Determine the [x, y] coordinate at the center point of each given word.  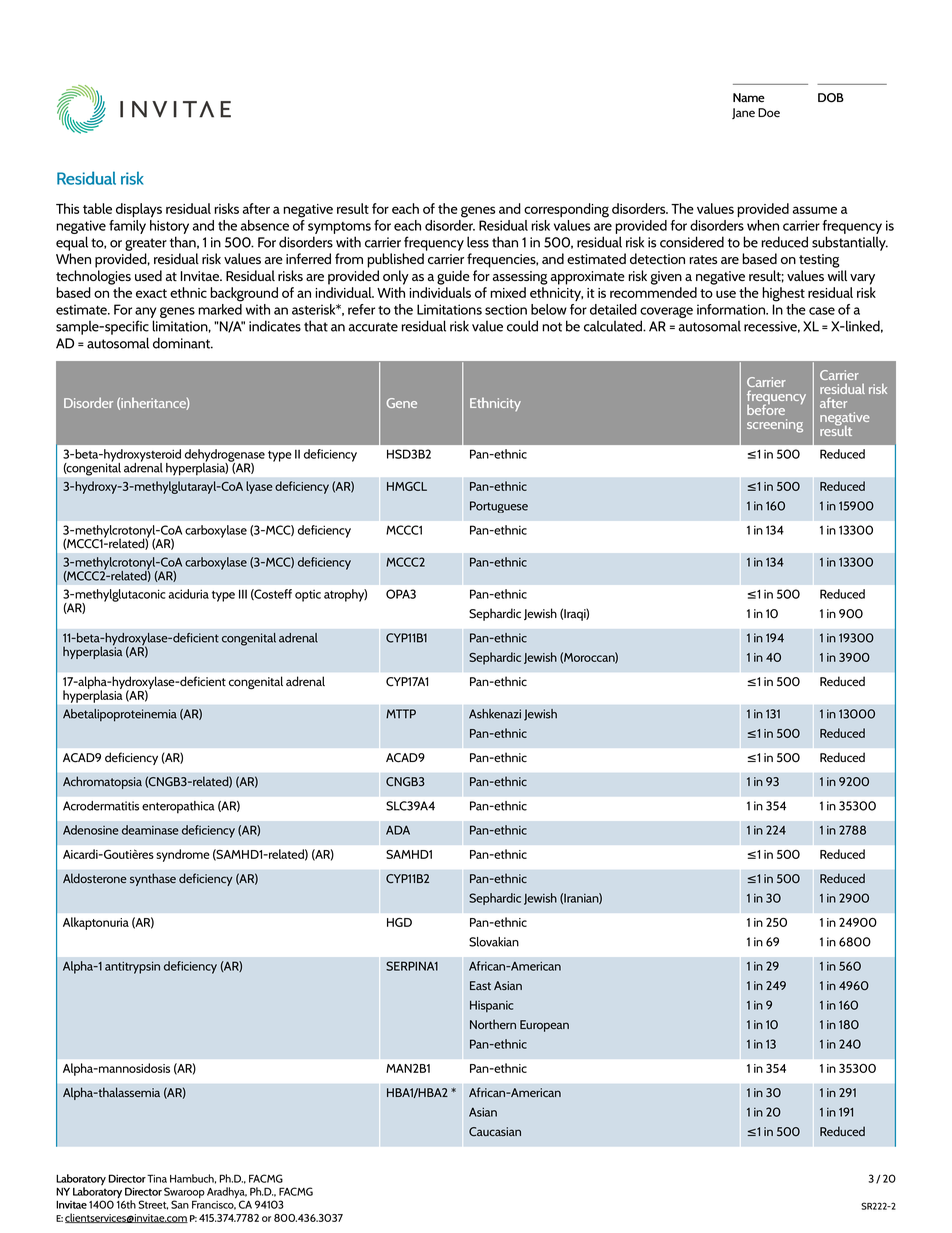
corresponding [566, 210]
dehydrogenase [225, 456]
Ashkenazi [495, 714]
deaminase [150, 830]
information [732, 309]
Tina [156, 1178]
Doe [769, 112]
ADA [398, 830]
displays [139, 210]
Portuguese [499, 507]
